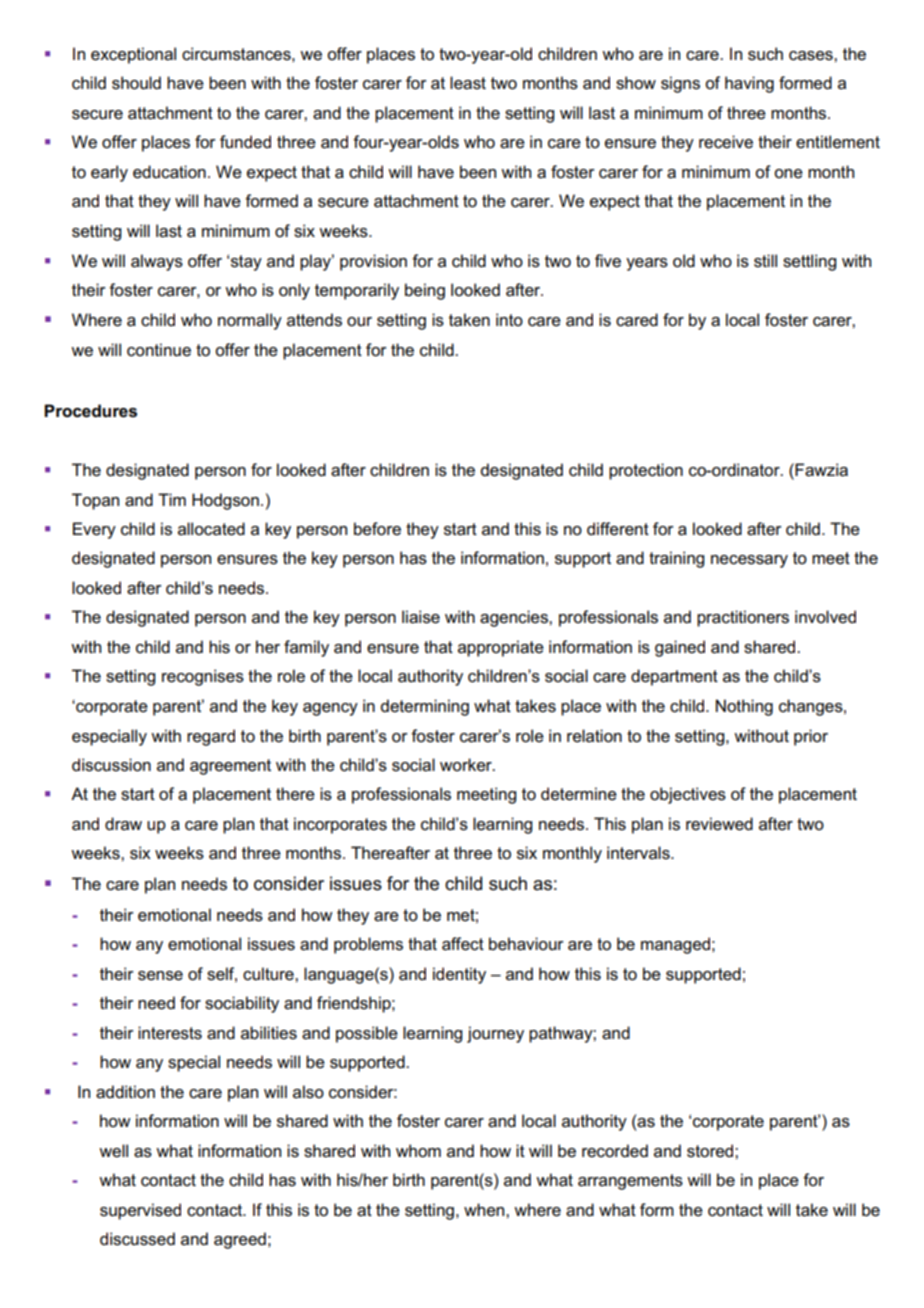 The width and height of the page is (924, 1308). I want to click on least, so click(468, 83).
